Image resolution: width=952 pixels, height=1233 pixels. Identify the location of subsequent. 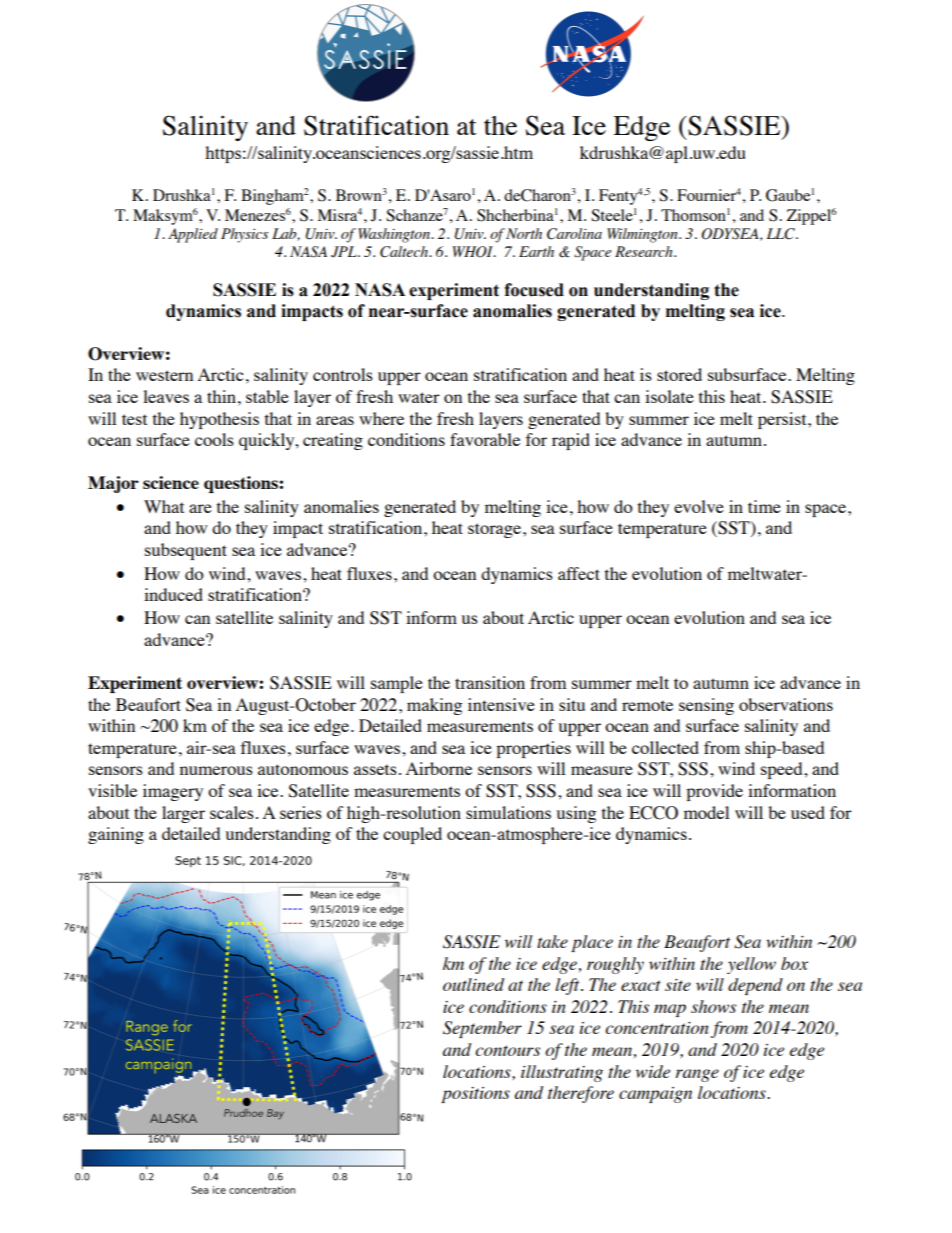
(186, 551).
